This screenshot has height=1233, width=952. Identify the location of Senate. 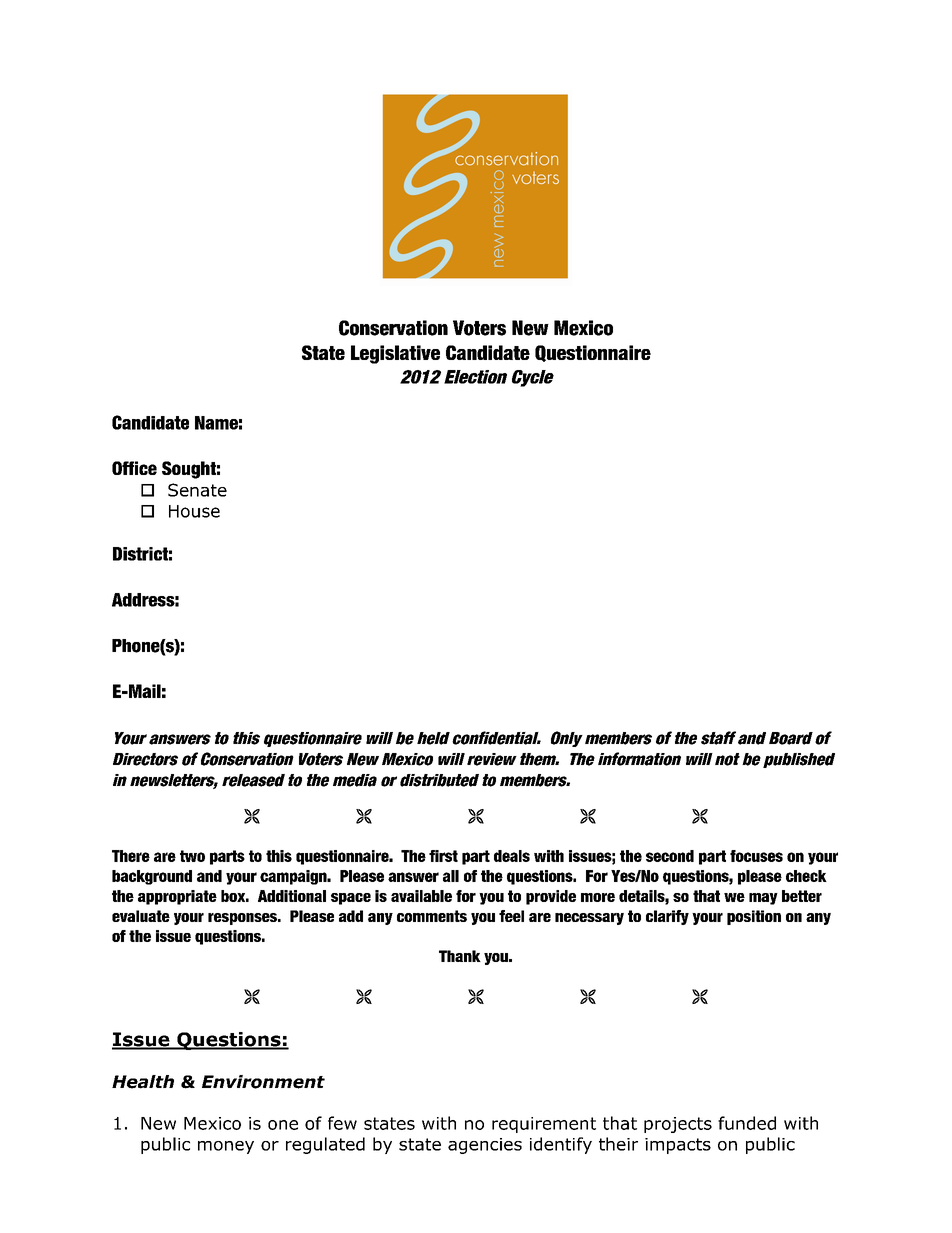
(197, 490).
